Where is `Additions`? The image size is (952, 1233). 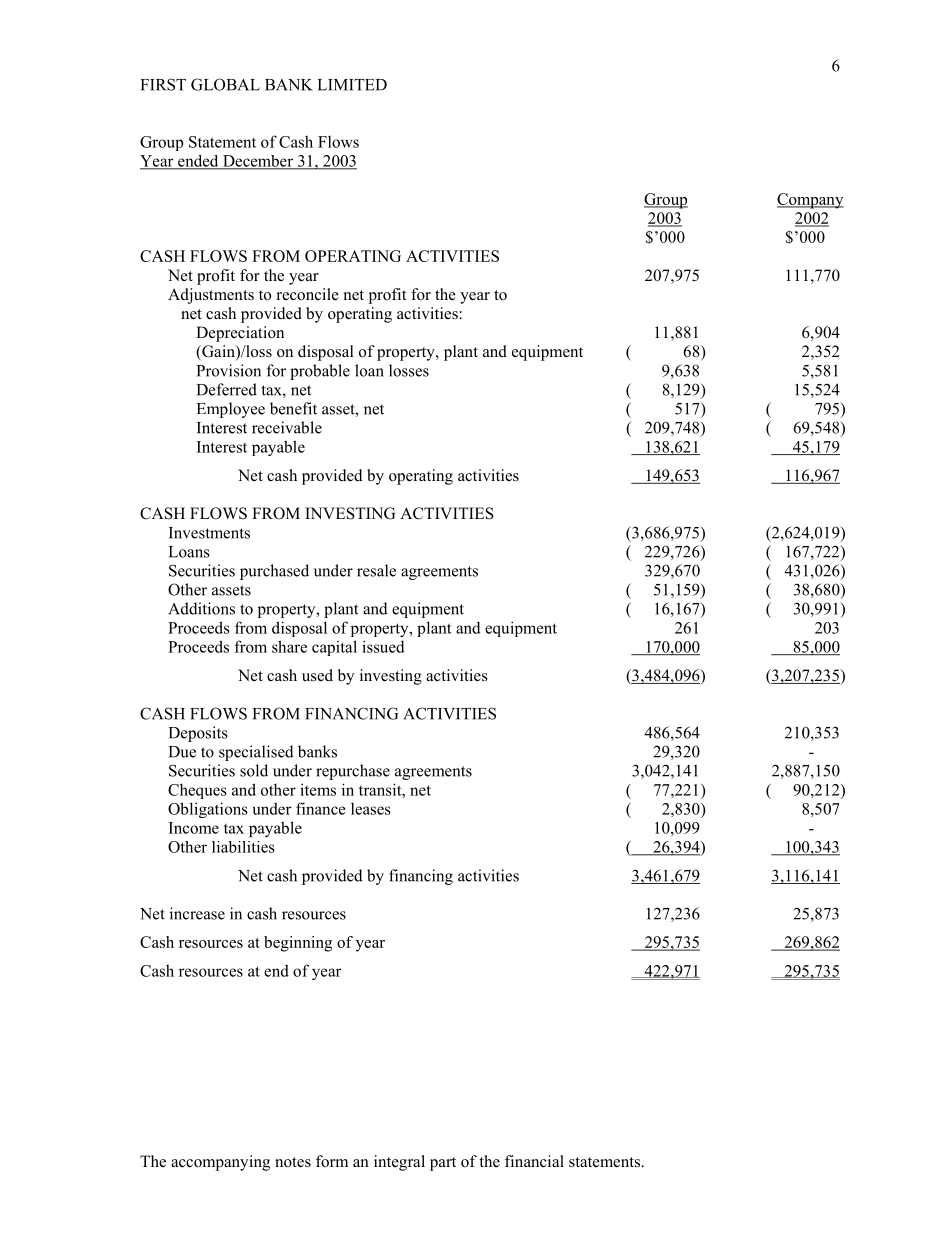 Additions is located at coordinates (201, 608).
